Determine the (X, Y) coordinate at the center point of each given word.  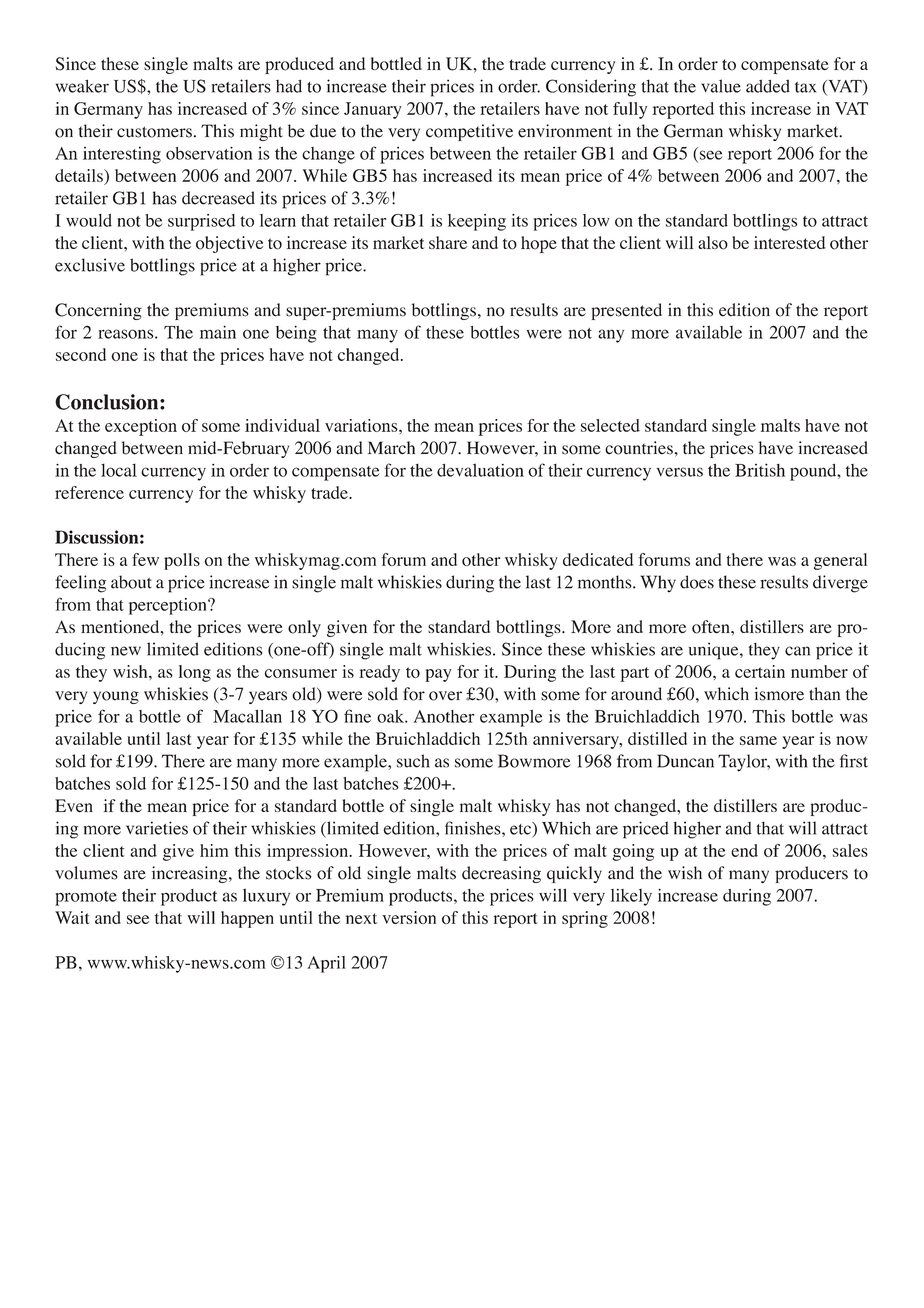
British (760, 470)
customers (154, 132)
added (768, 86)
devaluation (480, 470)
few (145, 559)
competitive (469, 132)
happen (247, 919)
